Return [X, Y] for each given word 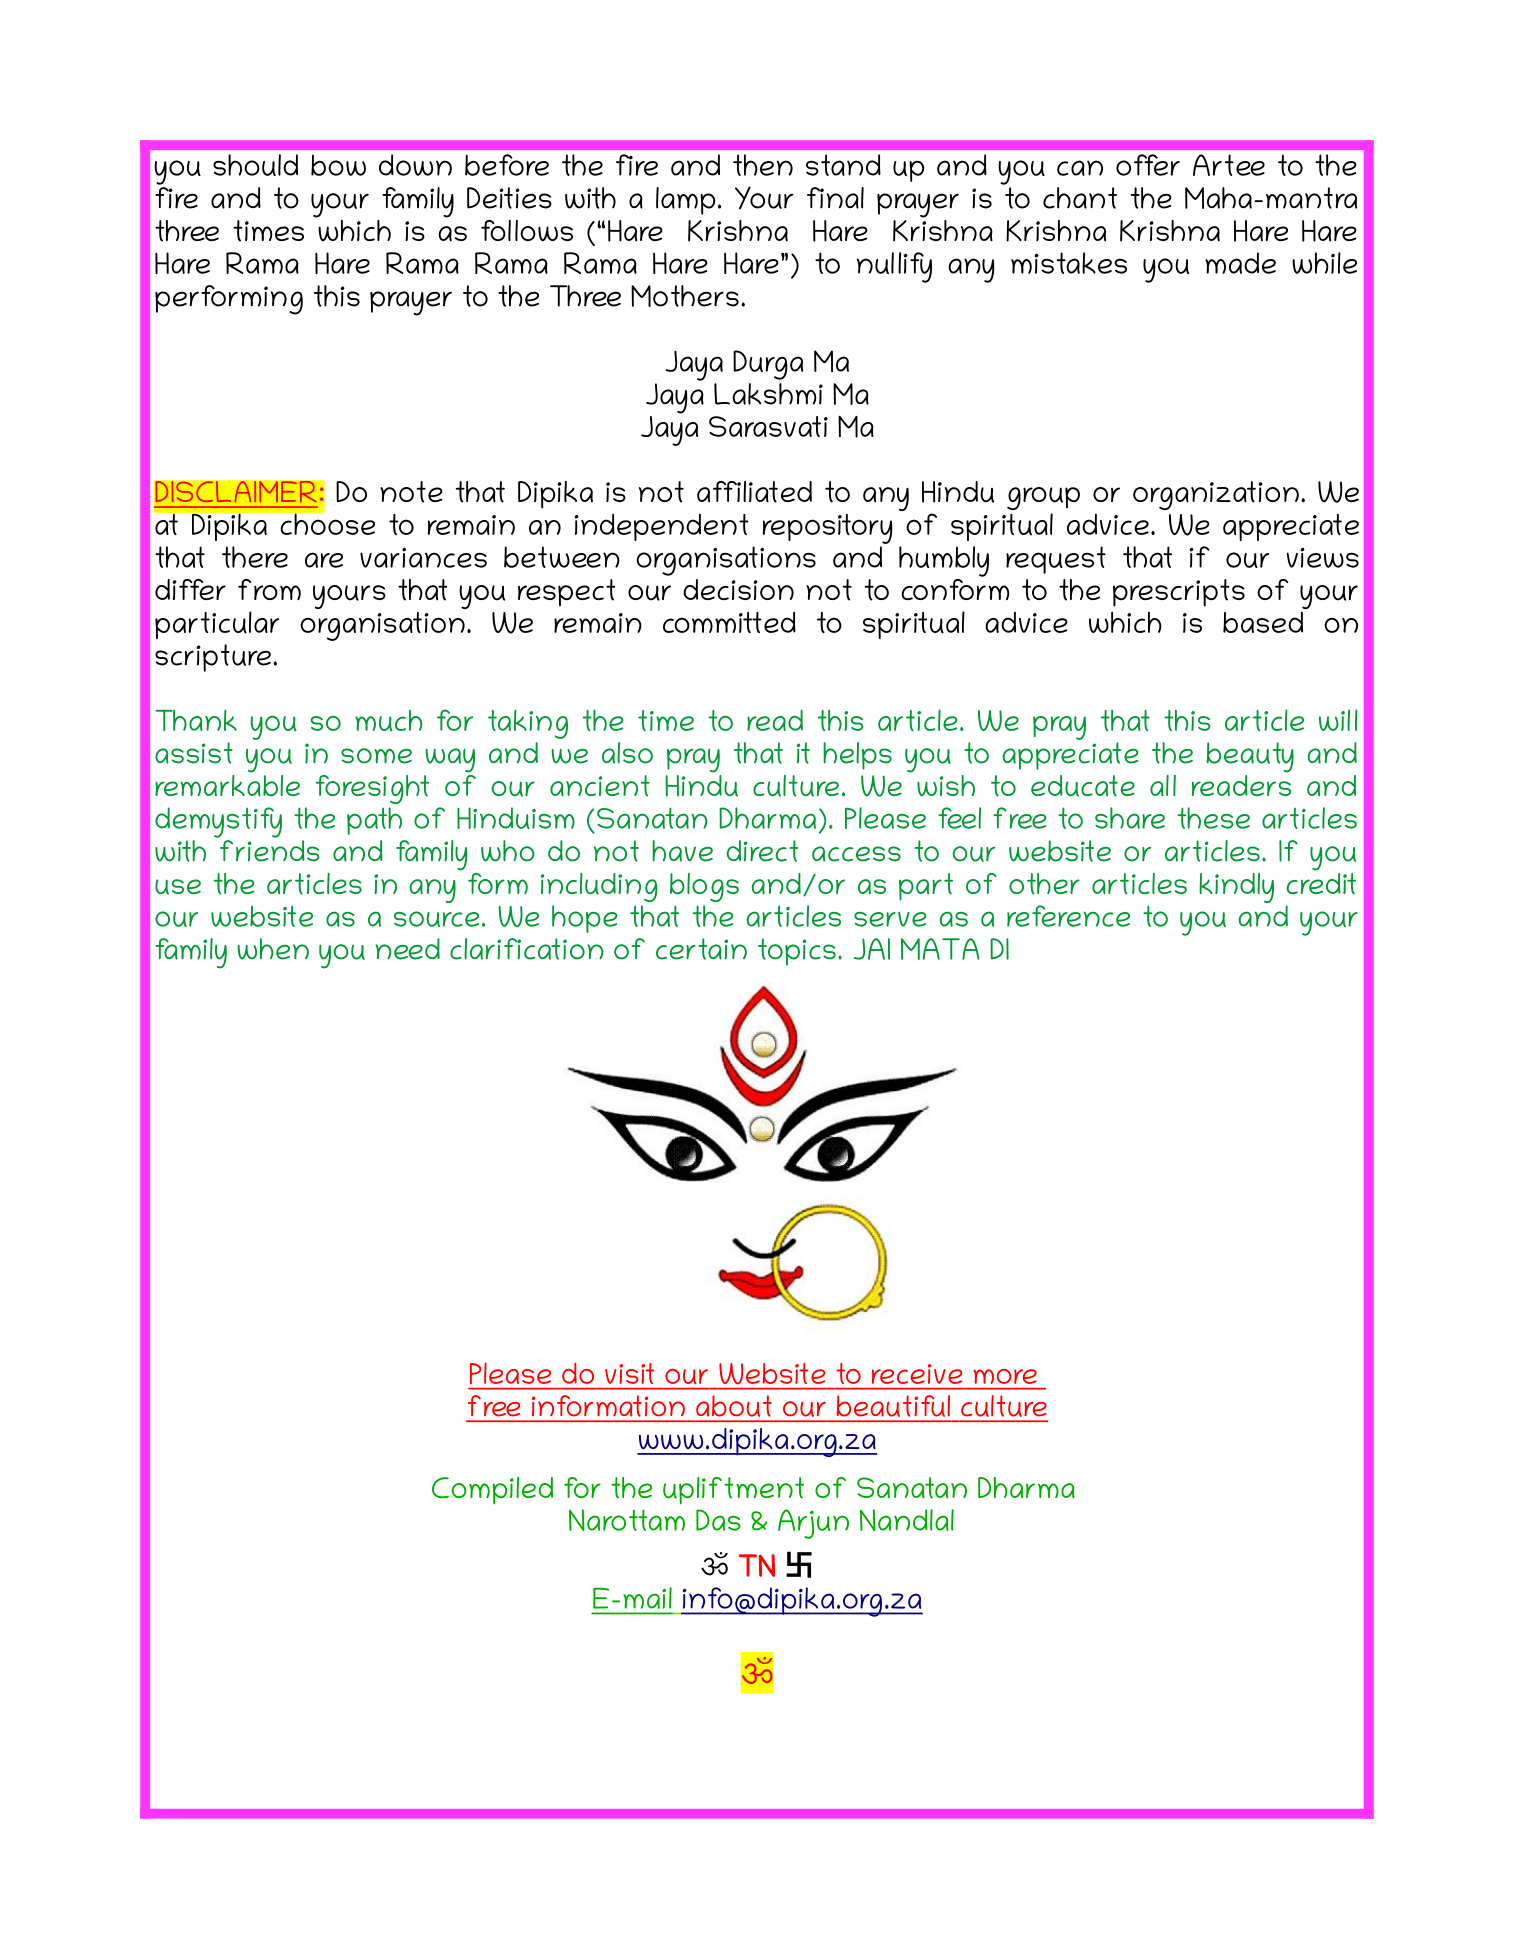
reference [1068, 916]
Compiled [492, 1491]
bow [338, 165]
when [273, 949]
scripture [213, 658]
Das [718, 1520]
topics [797, 952]
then [763, 165]
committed [729, 622]
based [1263, 622]
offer [1148, 165]
